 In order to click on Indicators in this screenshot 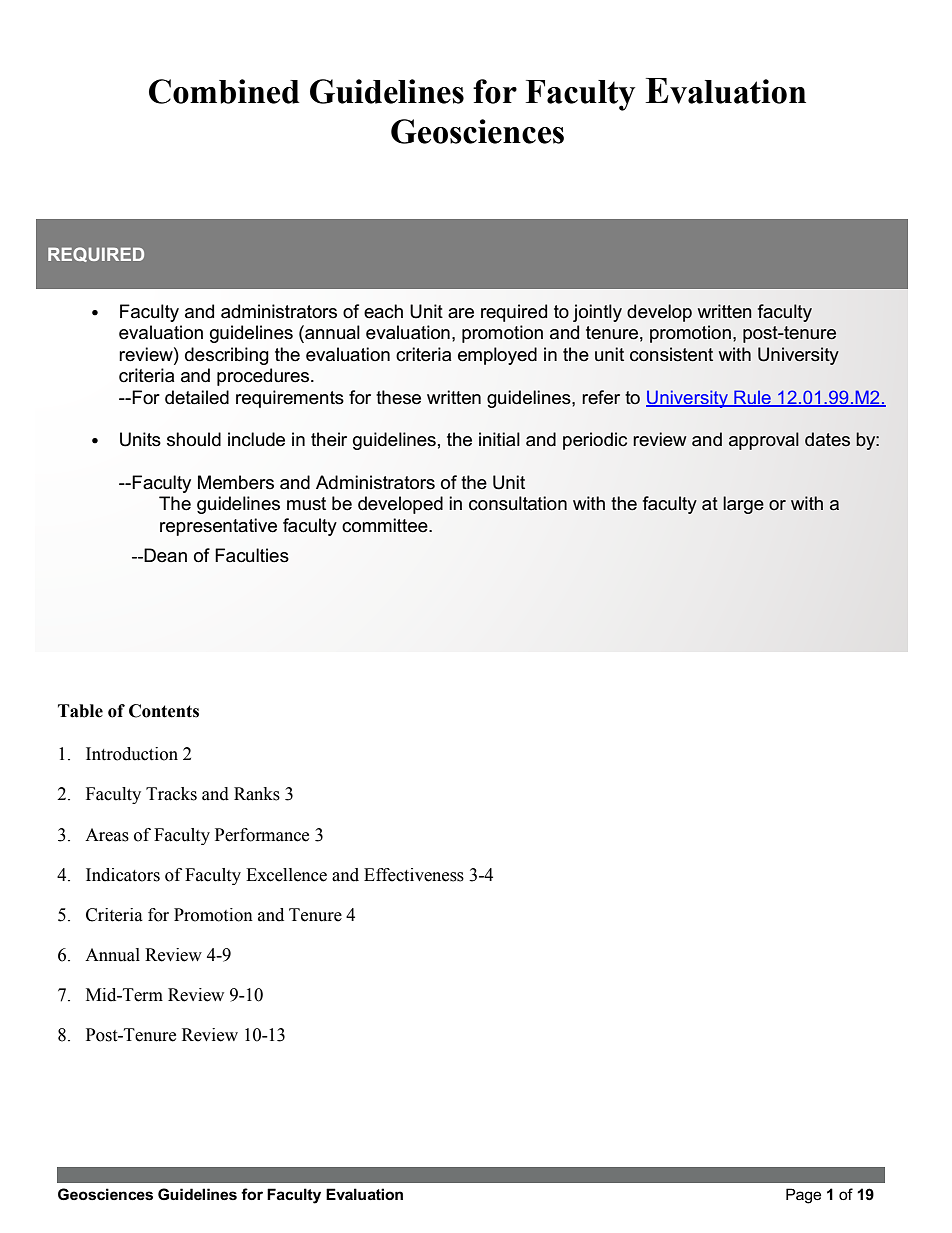, I will do `click(123, 875)`.
